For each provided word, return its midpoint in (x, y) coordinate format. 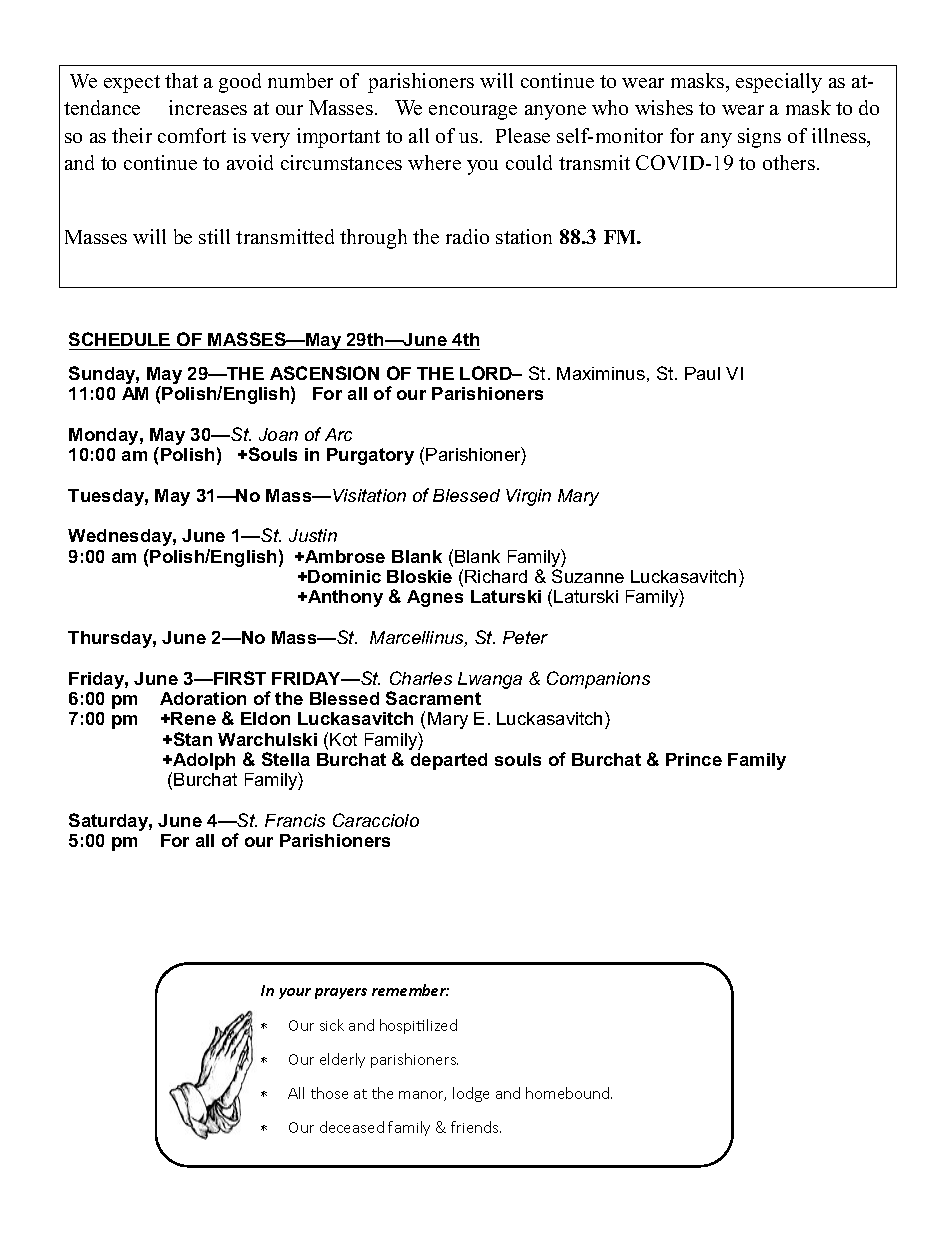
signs (759, 138)
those (329, 1093)
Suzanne (588, 576)
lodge (471, 1094)
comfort (192, 135)
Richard (496, 576)
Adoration (203, 698)
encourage (473, 112)
